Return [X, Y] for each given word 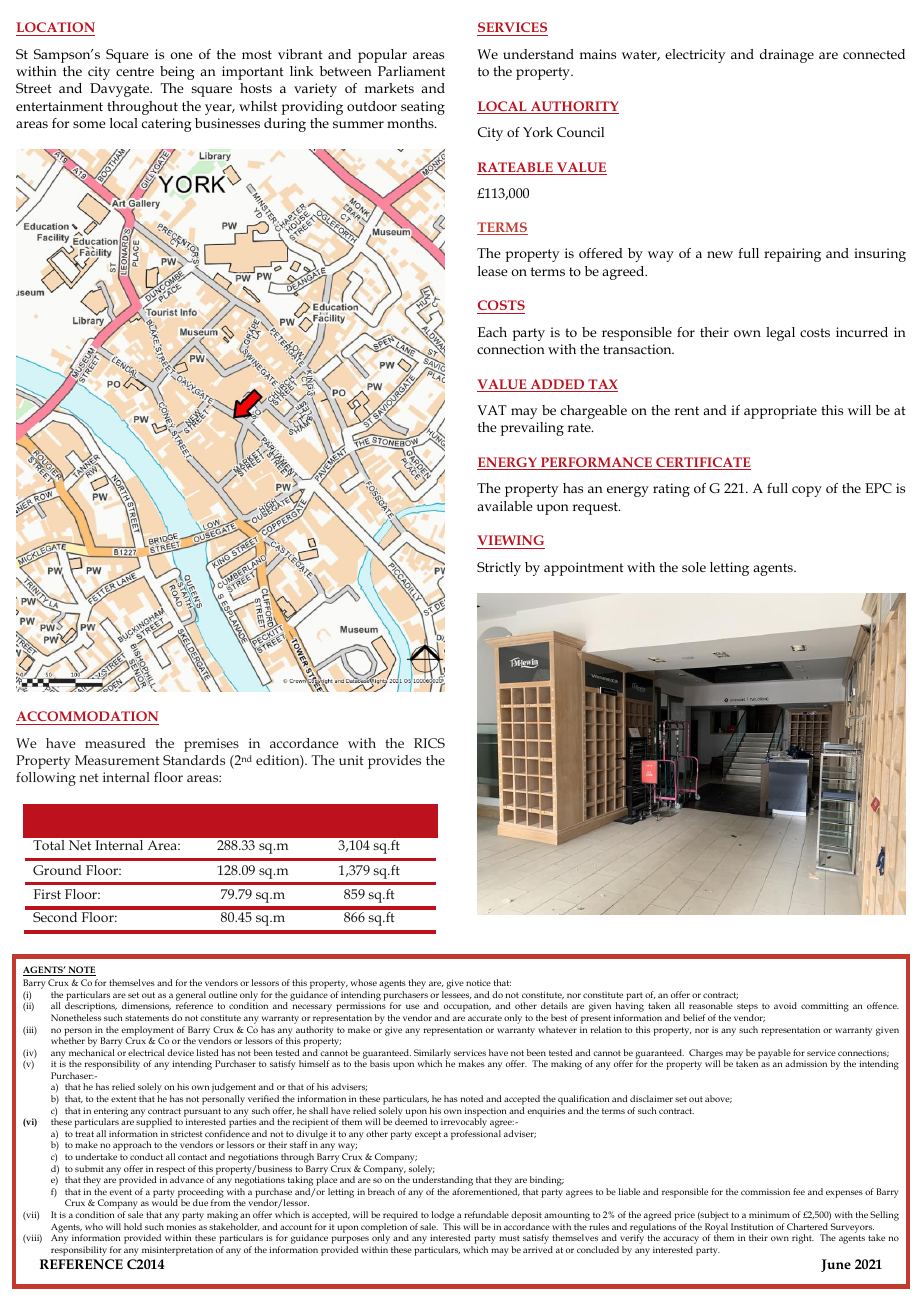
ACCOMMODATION [87, 718]
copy [807, 491]
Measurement [117, 760]
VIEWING [510, 540]
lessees [456, 995]
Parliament [411, 71]
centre [135, 71]
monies [181, 1226]
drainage [787, 56]
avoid [785, 1005]
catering [167, 125]
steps [747, 1009]
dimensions [146, 1006]
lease [492, 271]
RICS [429, 743]
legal [780, 334]
